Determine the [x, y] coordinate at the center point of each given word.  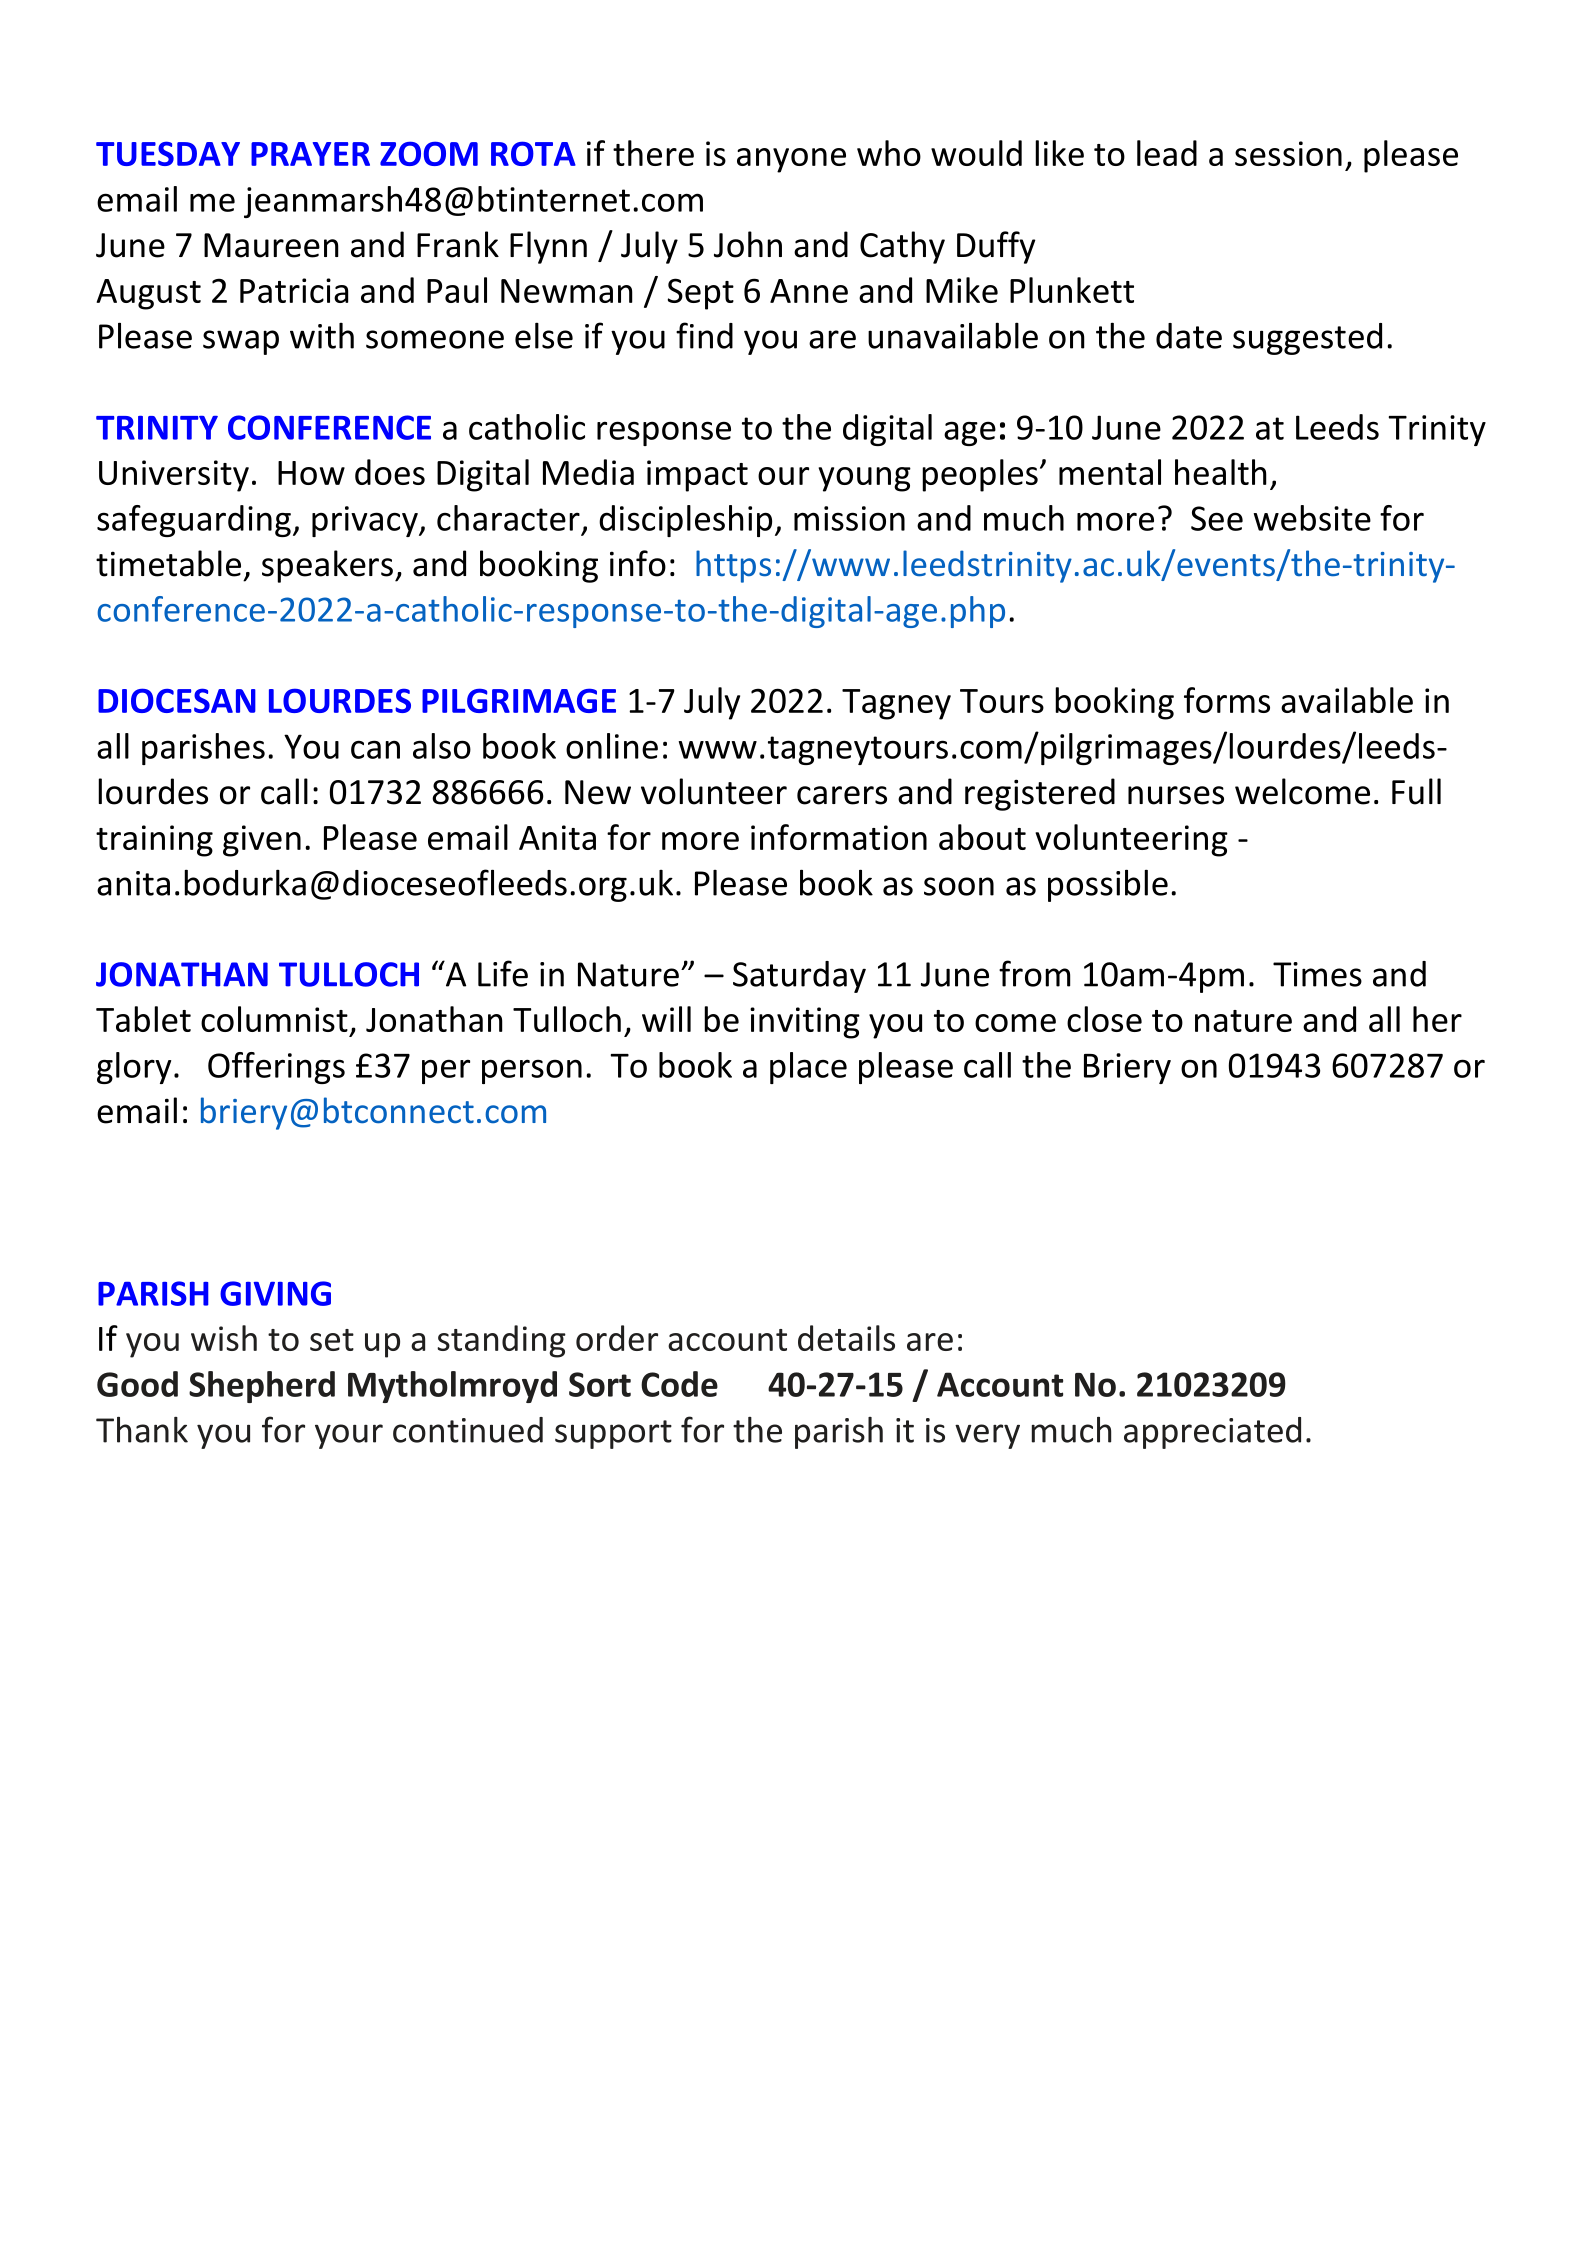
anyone [791, 160]
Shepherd [262, 1387]
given [262, 841]
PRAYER [310, 154]
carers [842, 795]
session [1288, 153]
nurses [1176, 795]
